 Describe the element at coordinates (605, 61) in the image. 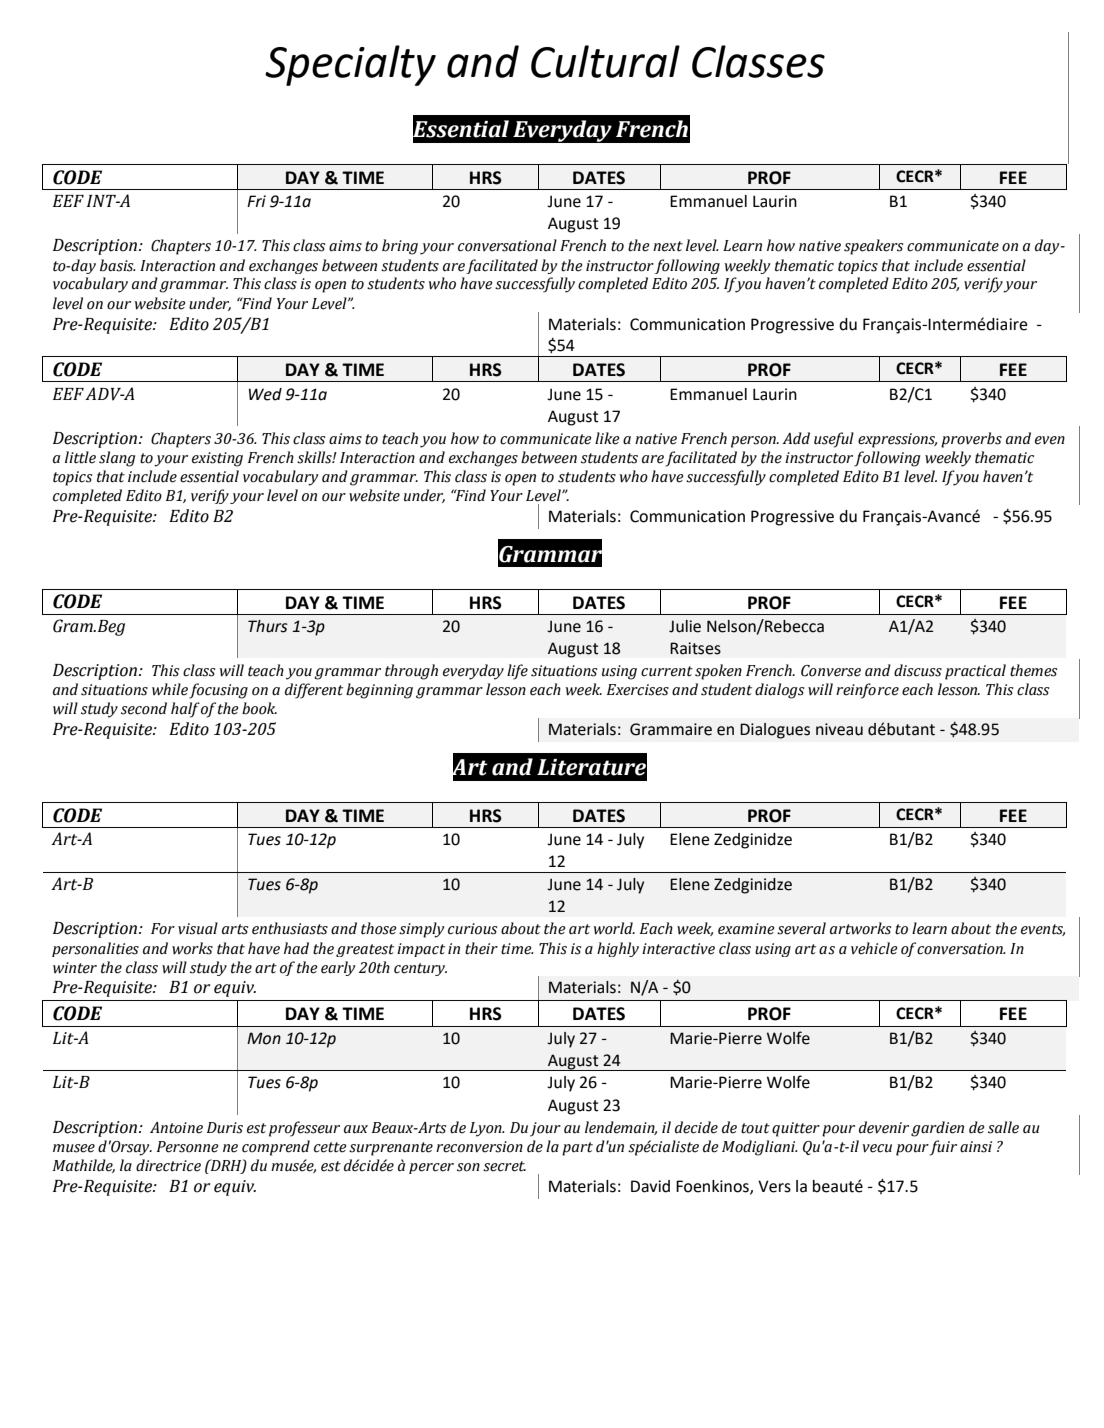

I see `Cultural` at that location.
